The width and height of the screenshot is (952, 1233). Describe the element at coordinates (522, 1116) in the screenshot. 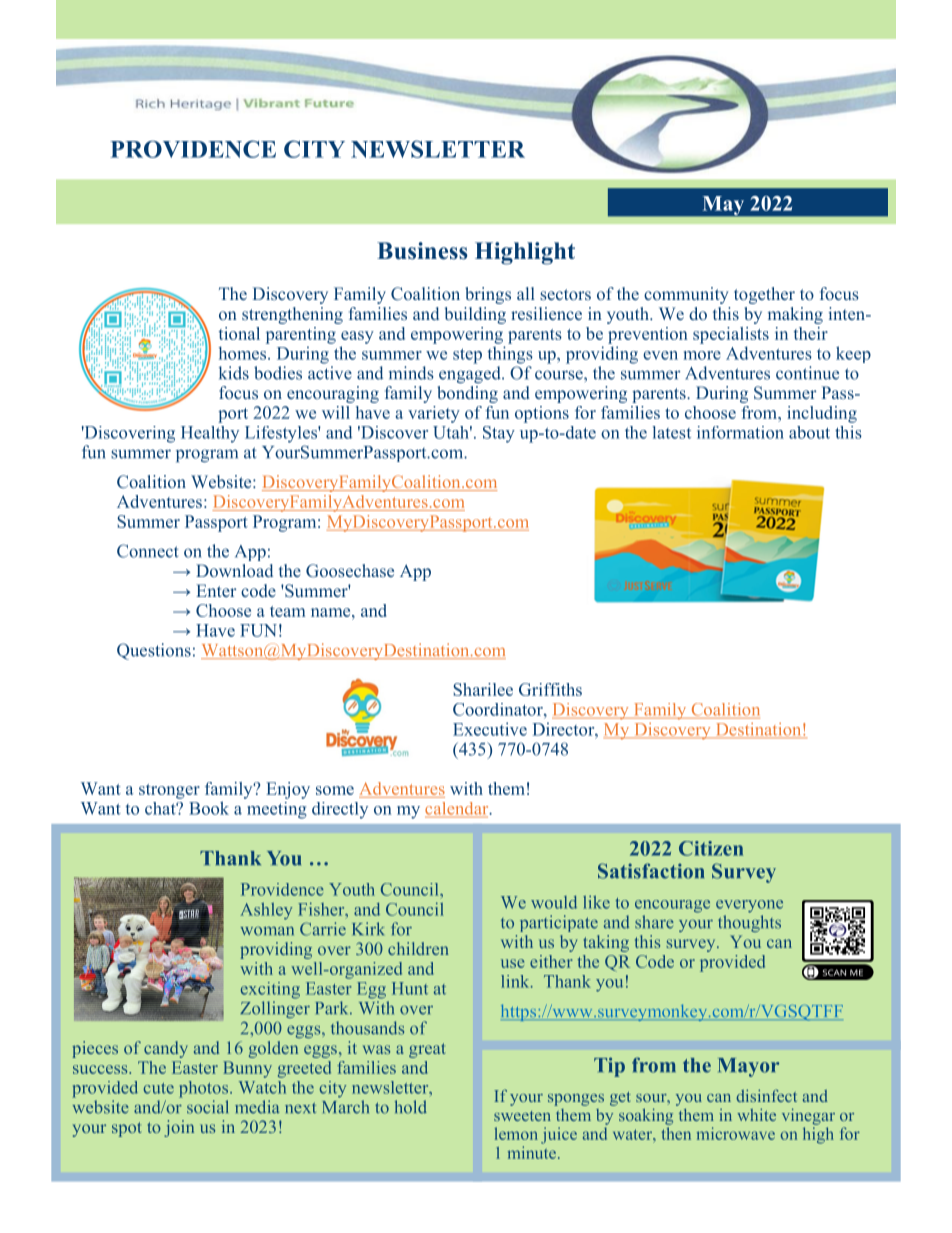

I see `sweeten` at that location.
